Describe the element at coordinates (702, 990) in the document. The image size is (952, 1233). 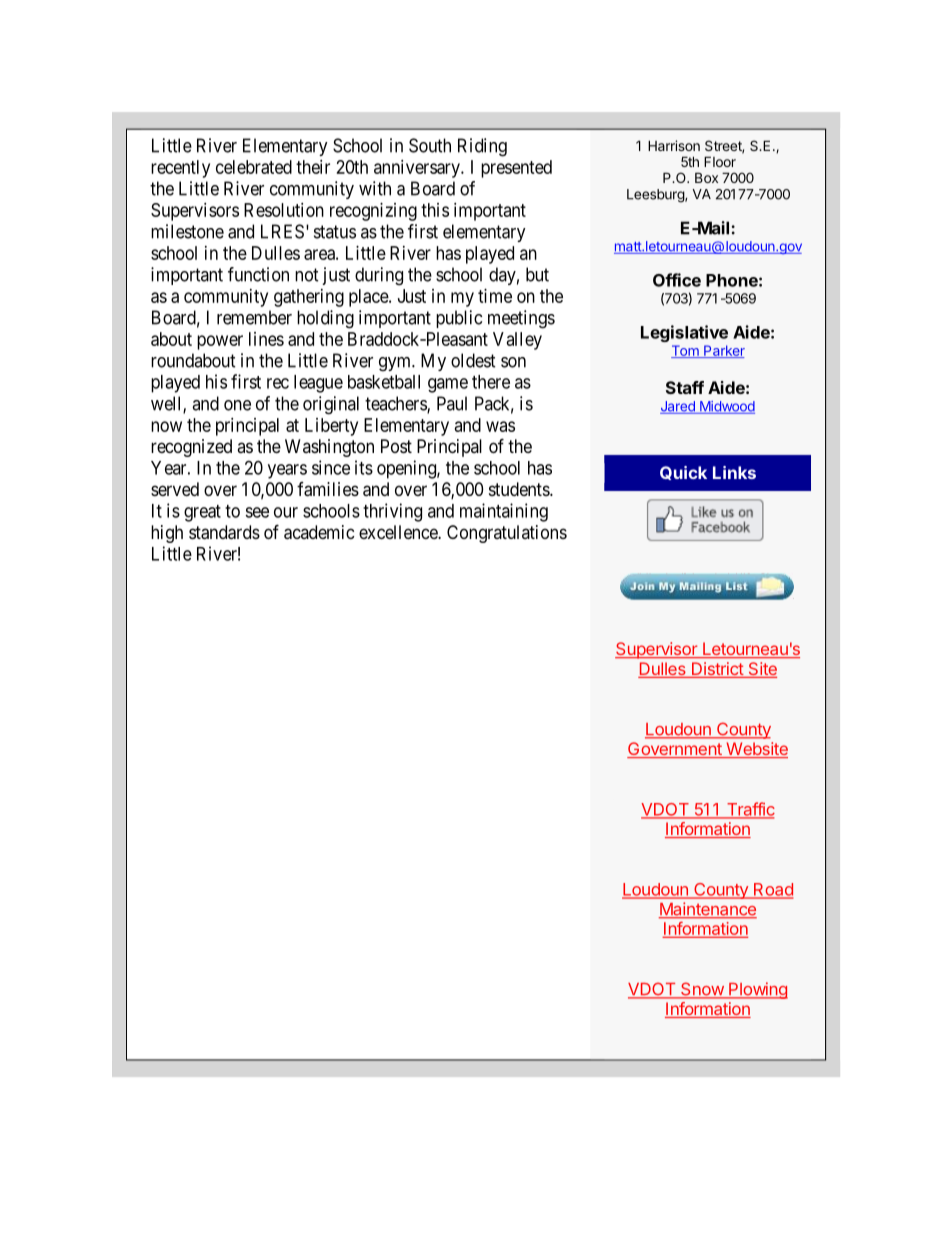
I see `Snow` at that location.
